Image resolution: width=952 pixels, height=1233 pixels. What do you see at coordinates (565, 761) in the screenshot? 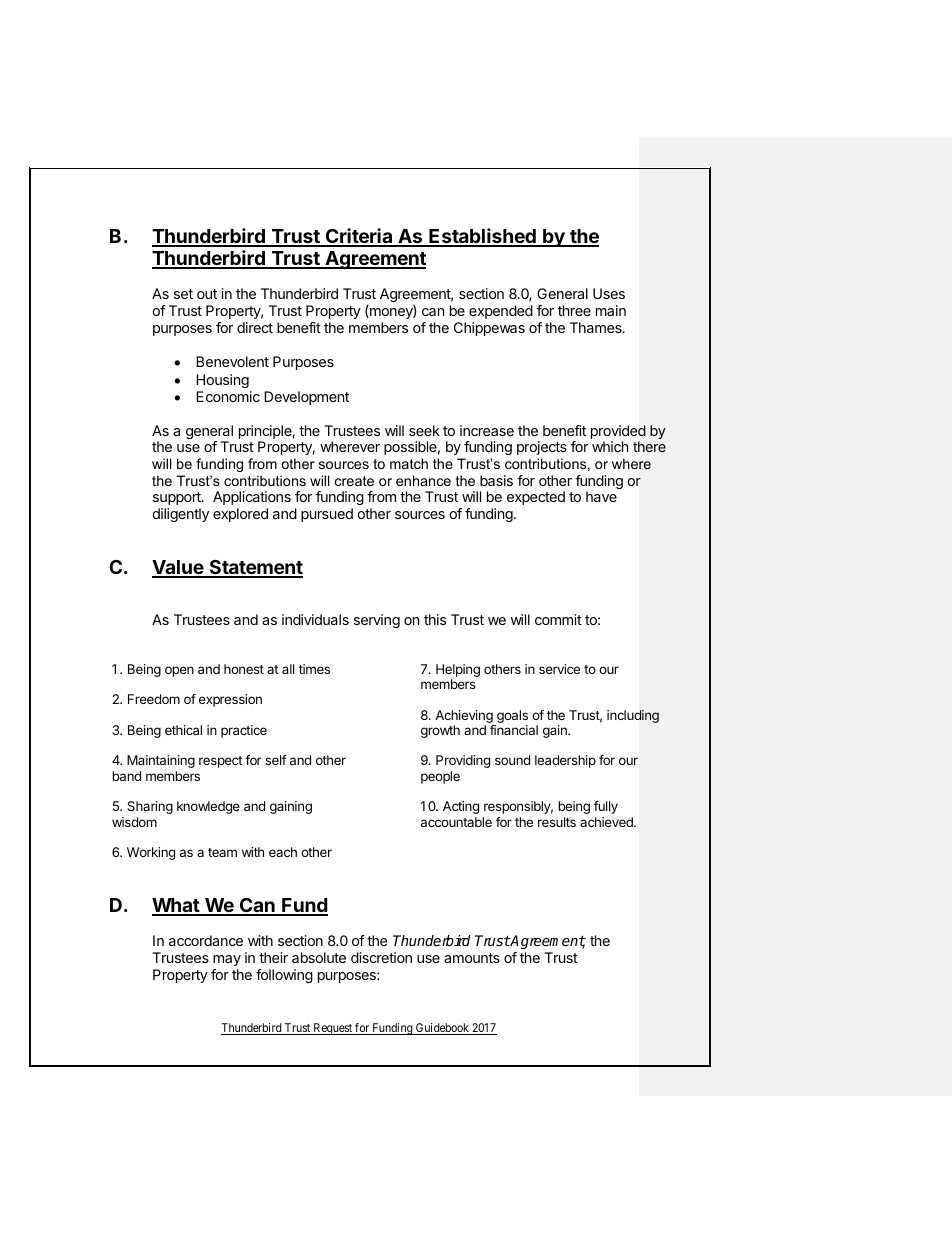
I see `leadership` at bounding box center [565, 761].
